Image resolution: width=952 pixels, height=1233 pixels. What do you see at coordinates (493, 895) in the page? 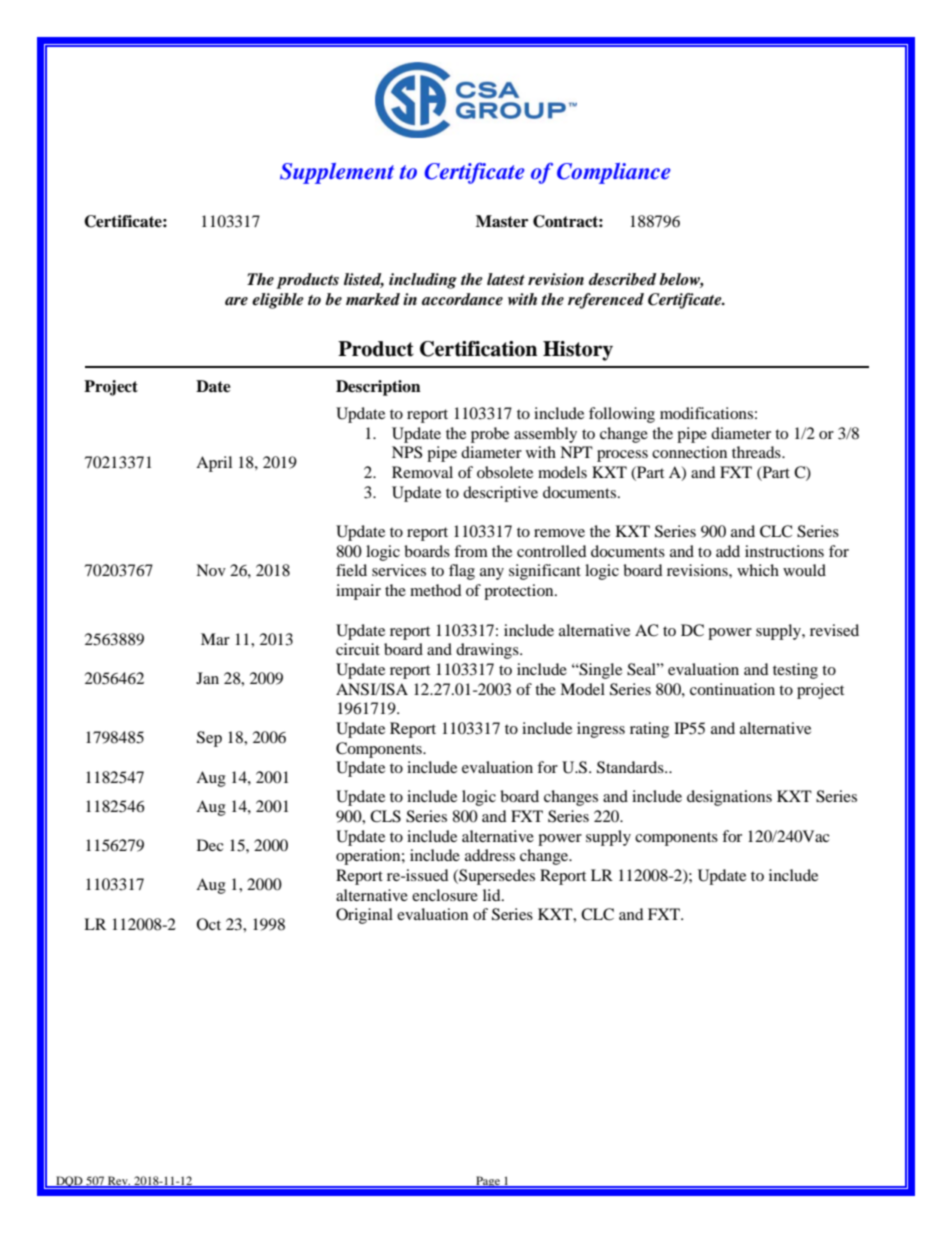
I see `lid` at bounding box center [493, 895].
